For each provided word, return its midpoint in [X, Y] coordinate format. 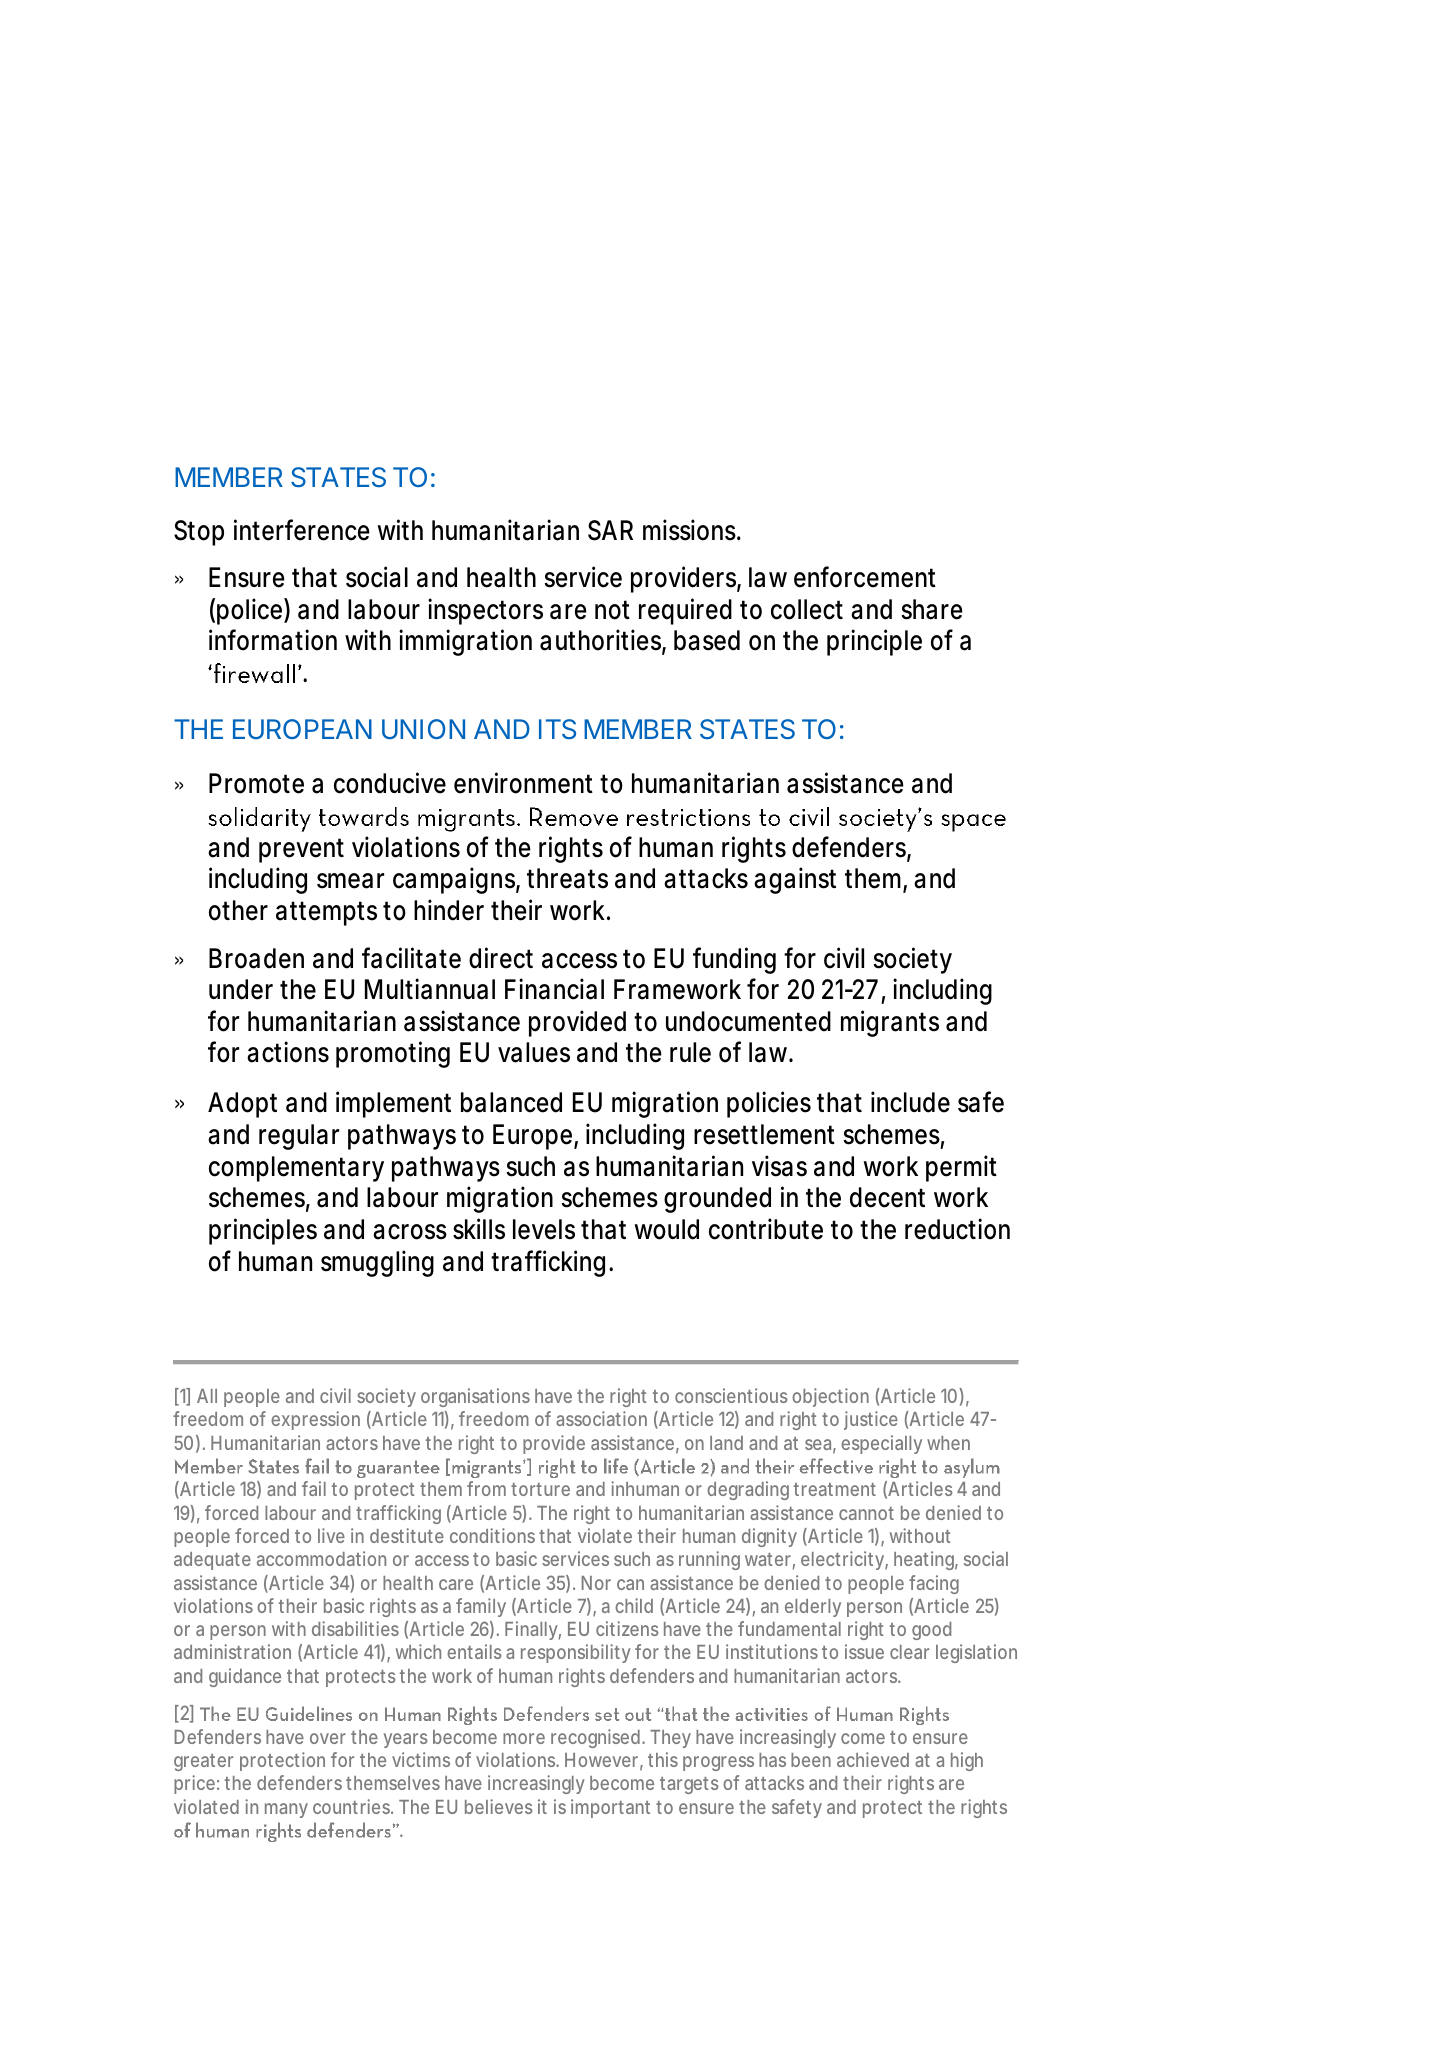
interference [302, 530]
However [601, 1760]
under [241, 989]
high [967, 1761]
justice [871, 1420]
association [601, 1418]
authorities [600, 640]
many [286, 1810]
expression [315, 1420]
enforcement [865, 577]
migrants [890, 1023]
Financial [554, 989]
